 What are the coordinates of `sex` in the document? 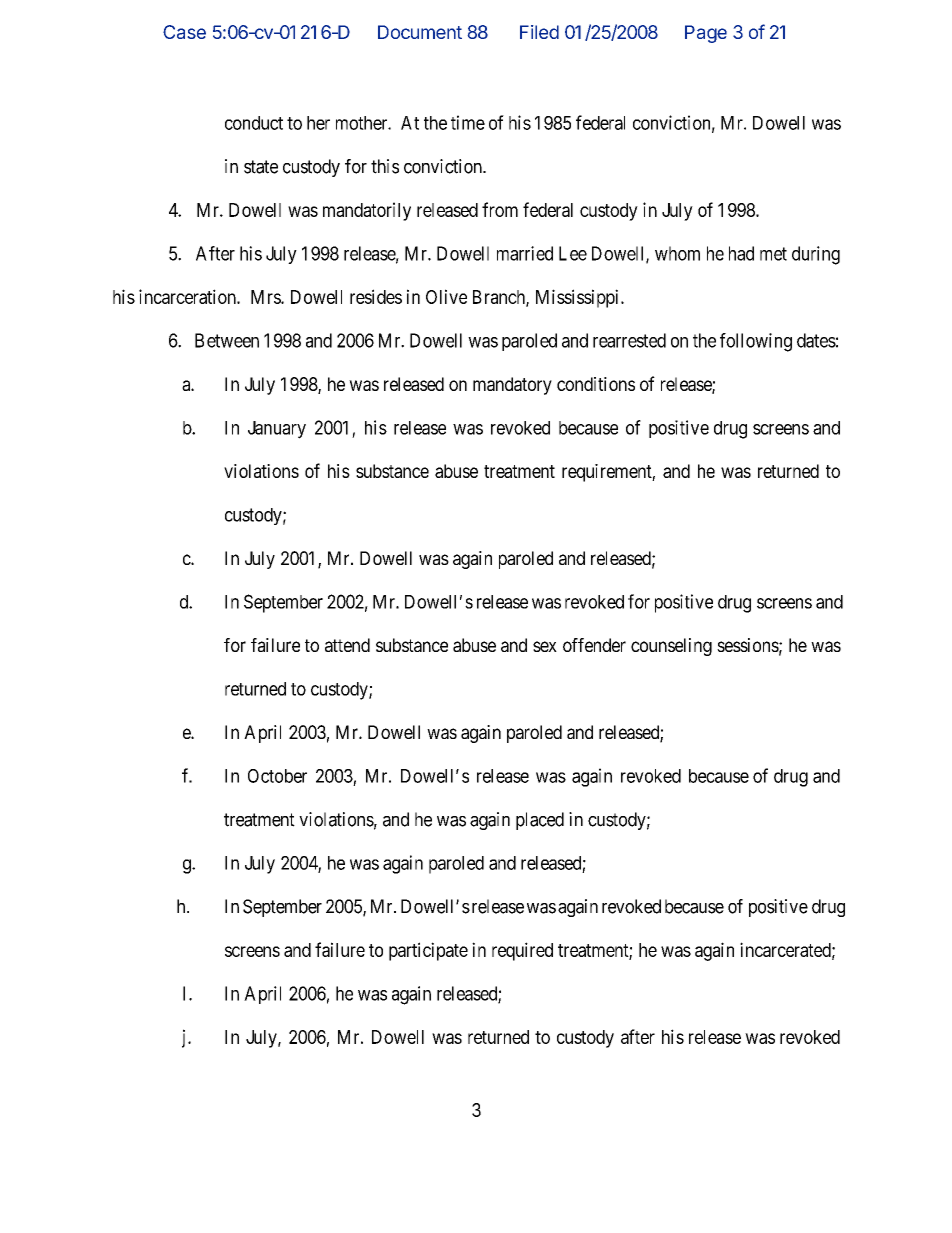 It's located at (545, 646).
